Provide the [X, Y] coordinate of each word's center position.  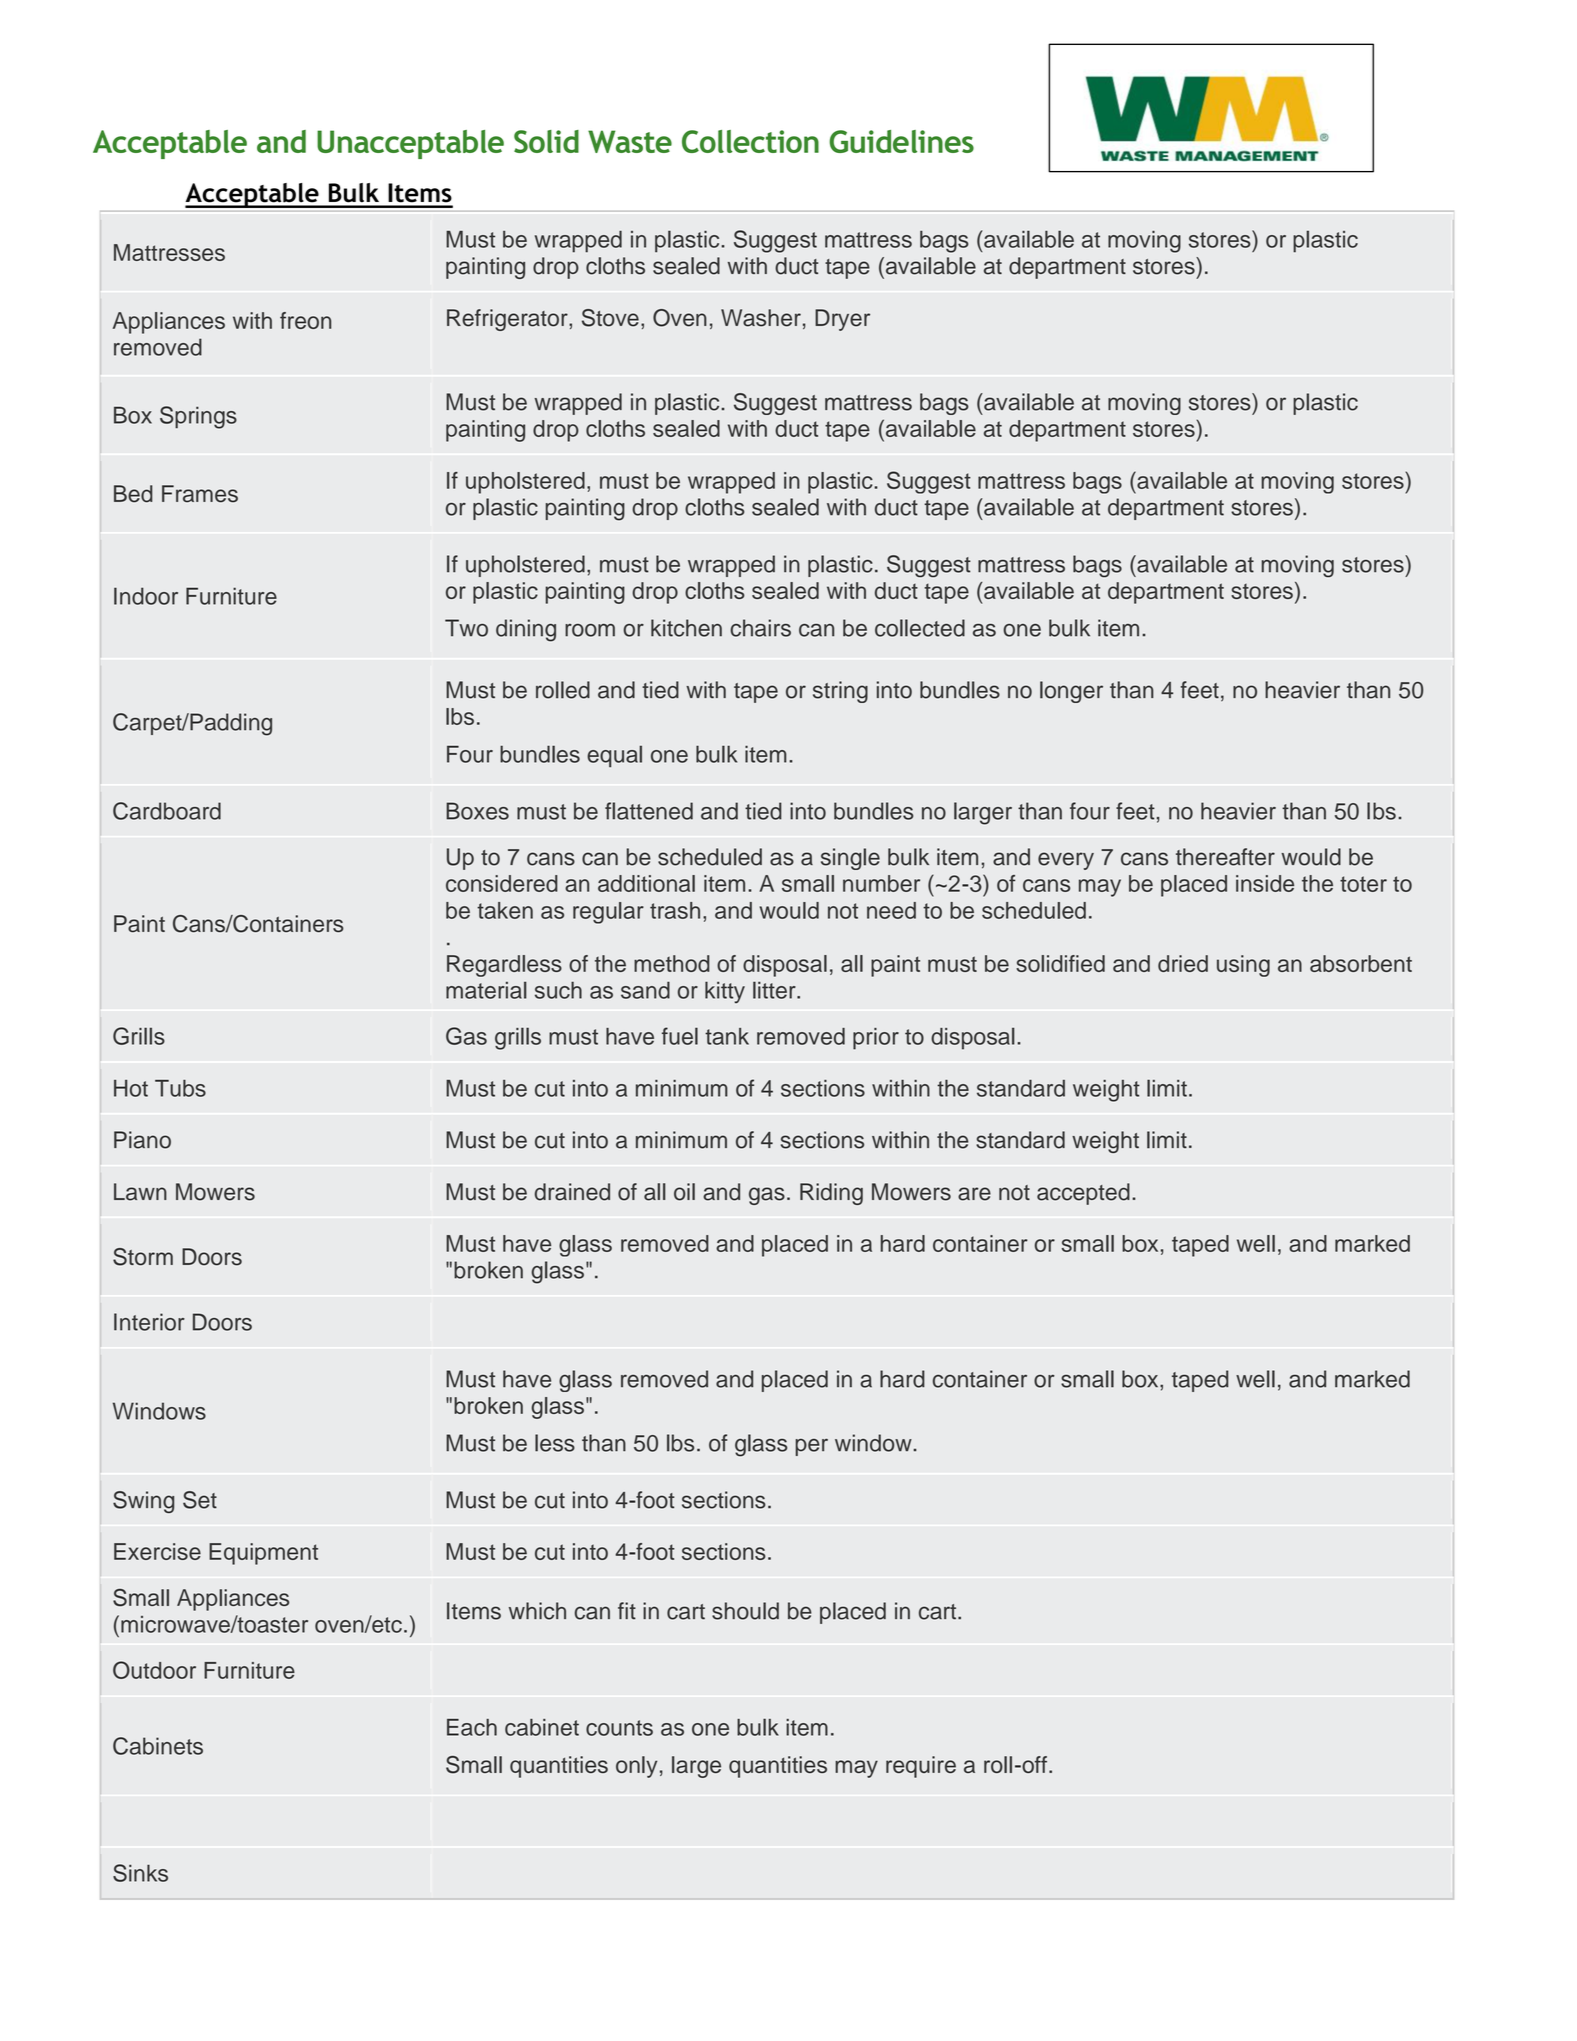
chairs [760, 628]
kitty [725, 992]
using [1243, 966]
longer [1071, 692]
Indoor [146, 596]
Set [200, 1500]
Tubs [180, 1088]
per [812, 1447]
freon [305, 320]
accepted [1083, 1194]
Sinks [140, 1873]
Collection [750, 141]
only [636, 1767]
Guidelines [902, 141]
